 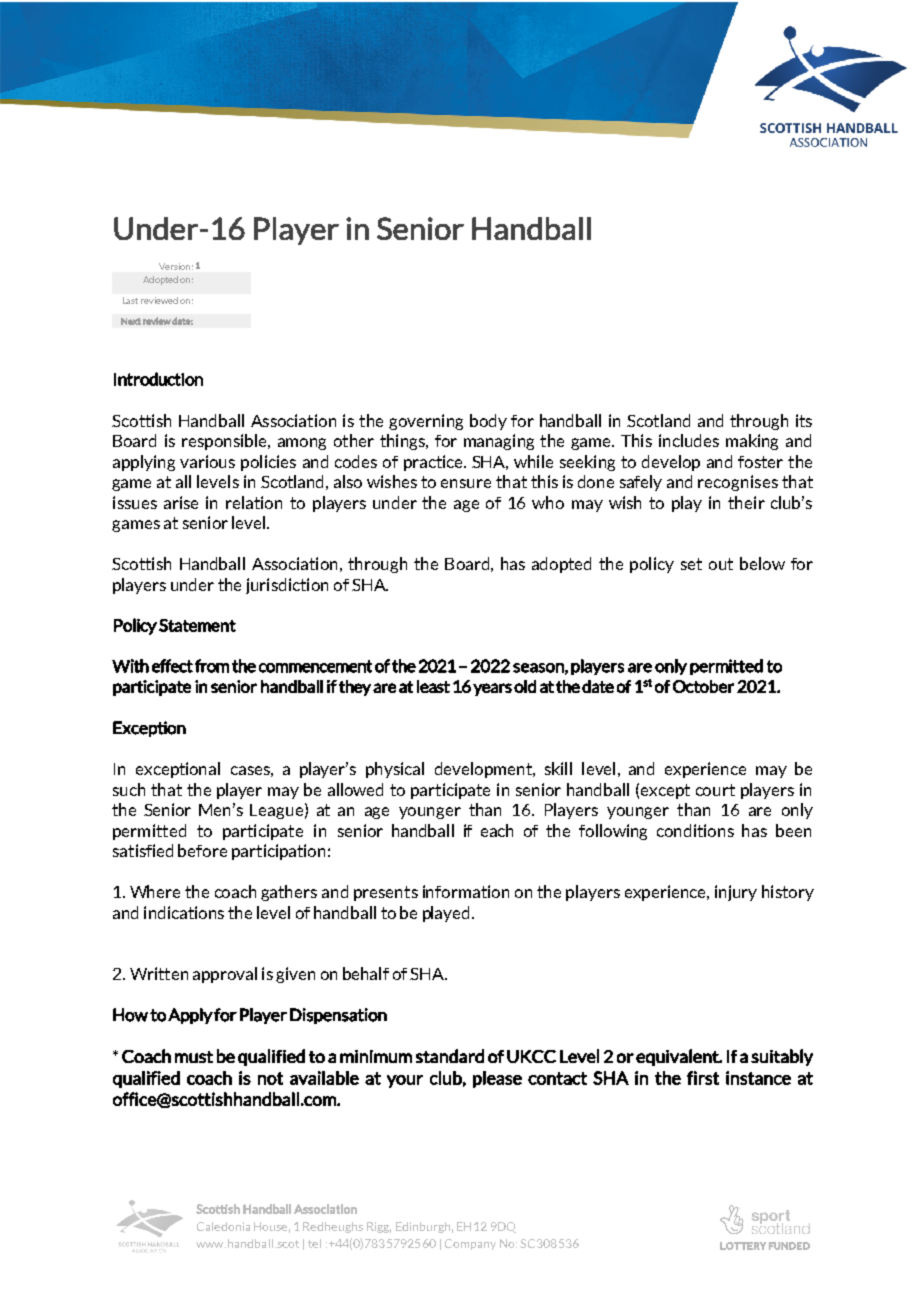 What do you see at coordinates (450, 1056) in the screenshot?
I see `standard` at bounding box center [450, 1056].
